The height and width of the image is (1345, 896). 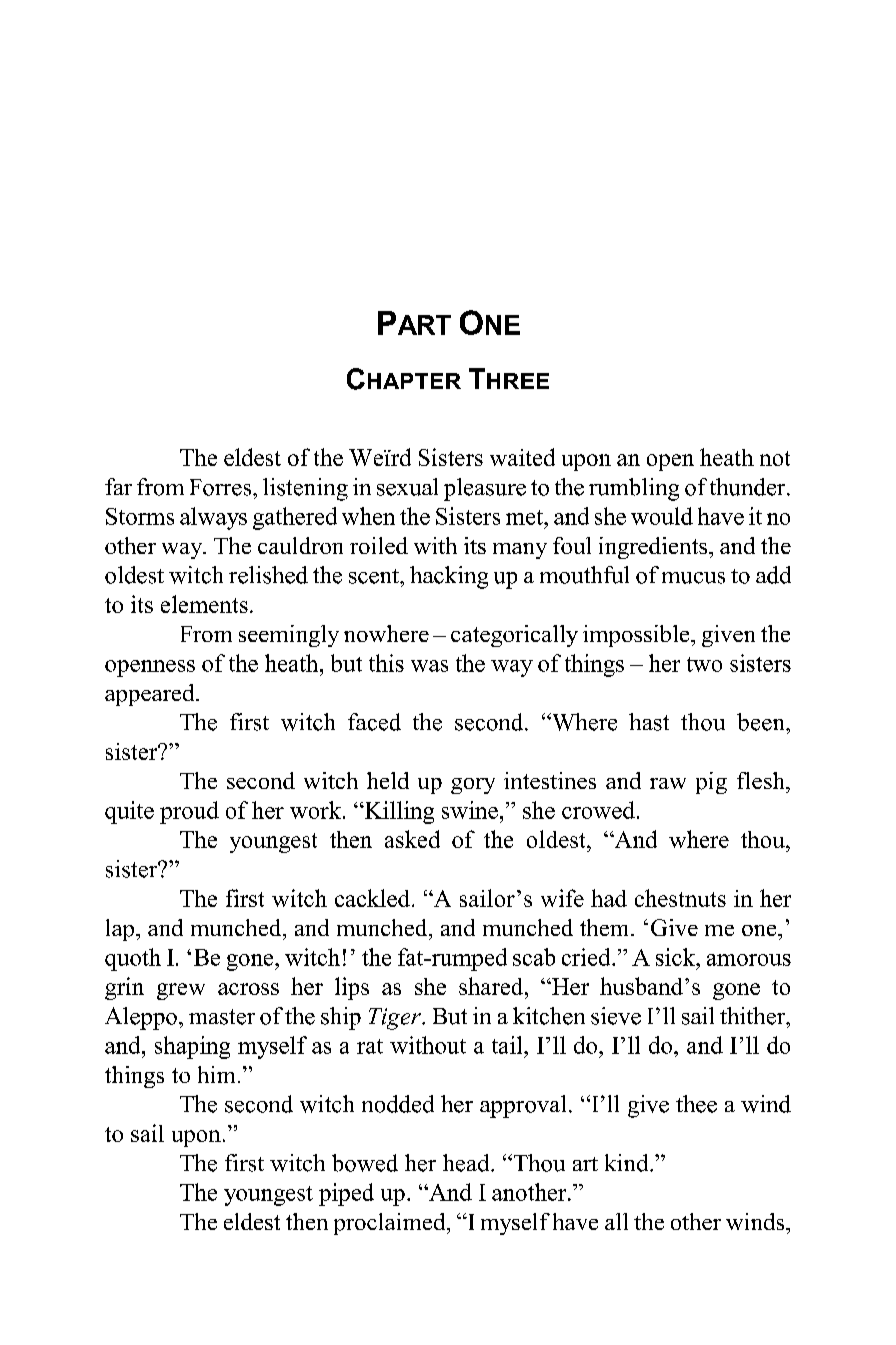 I want to click on hast, so click(x=649, y=722).
